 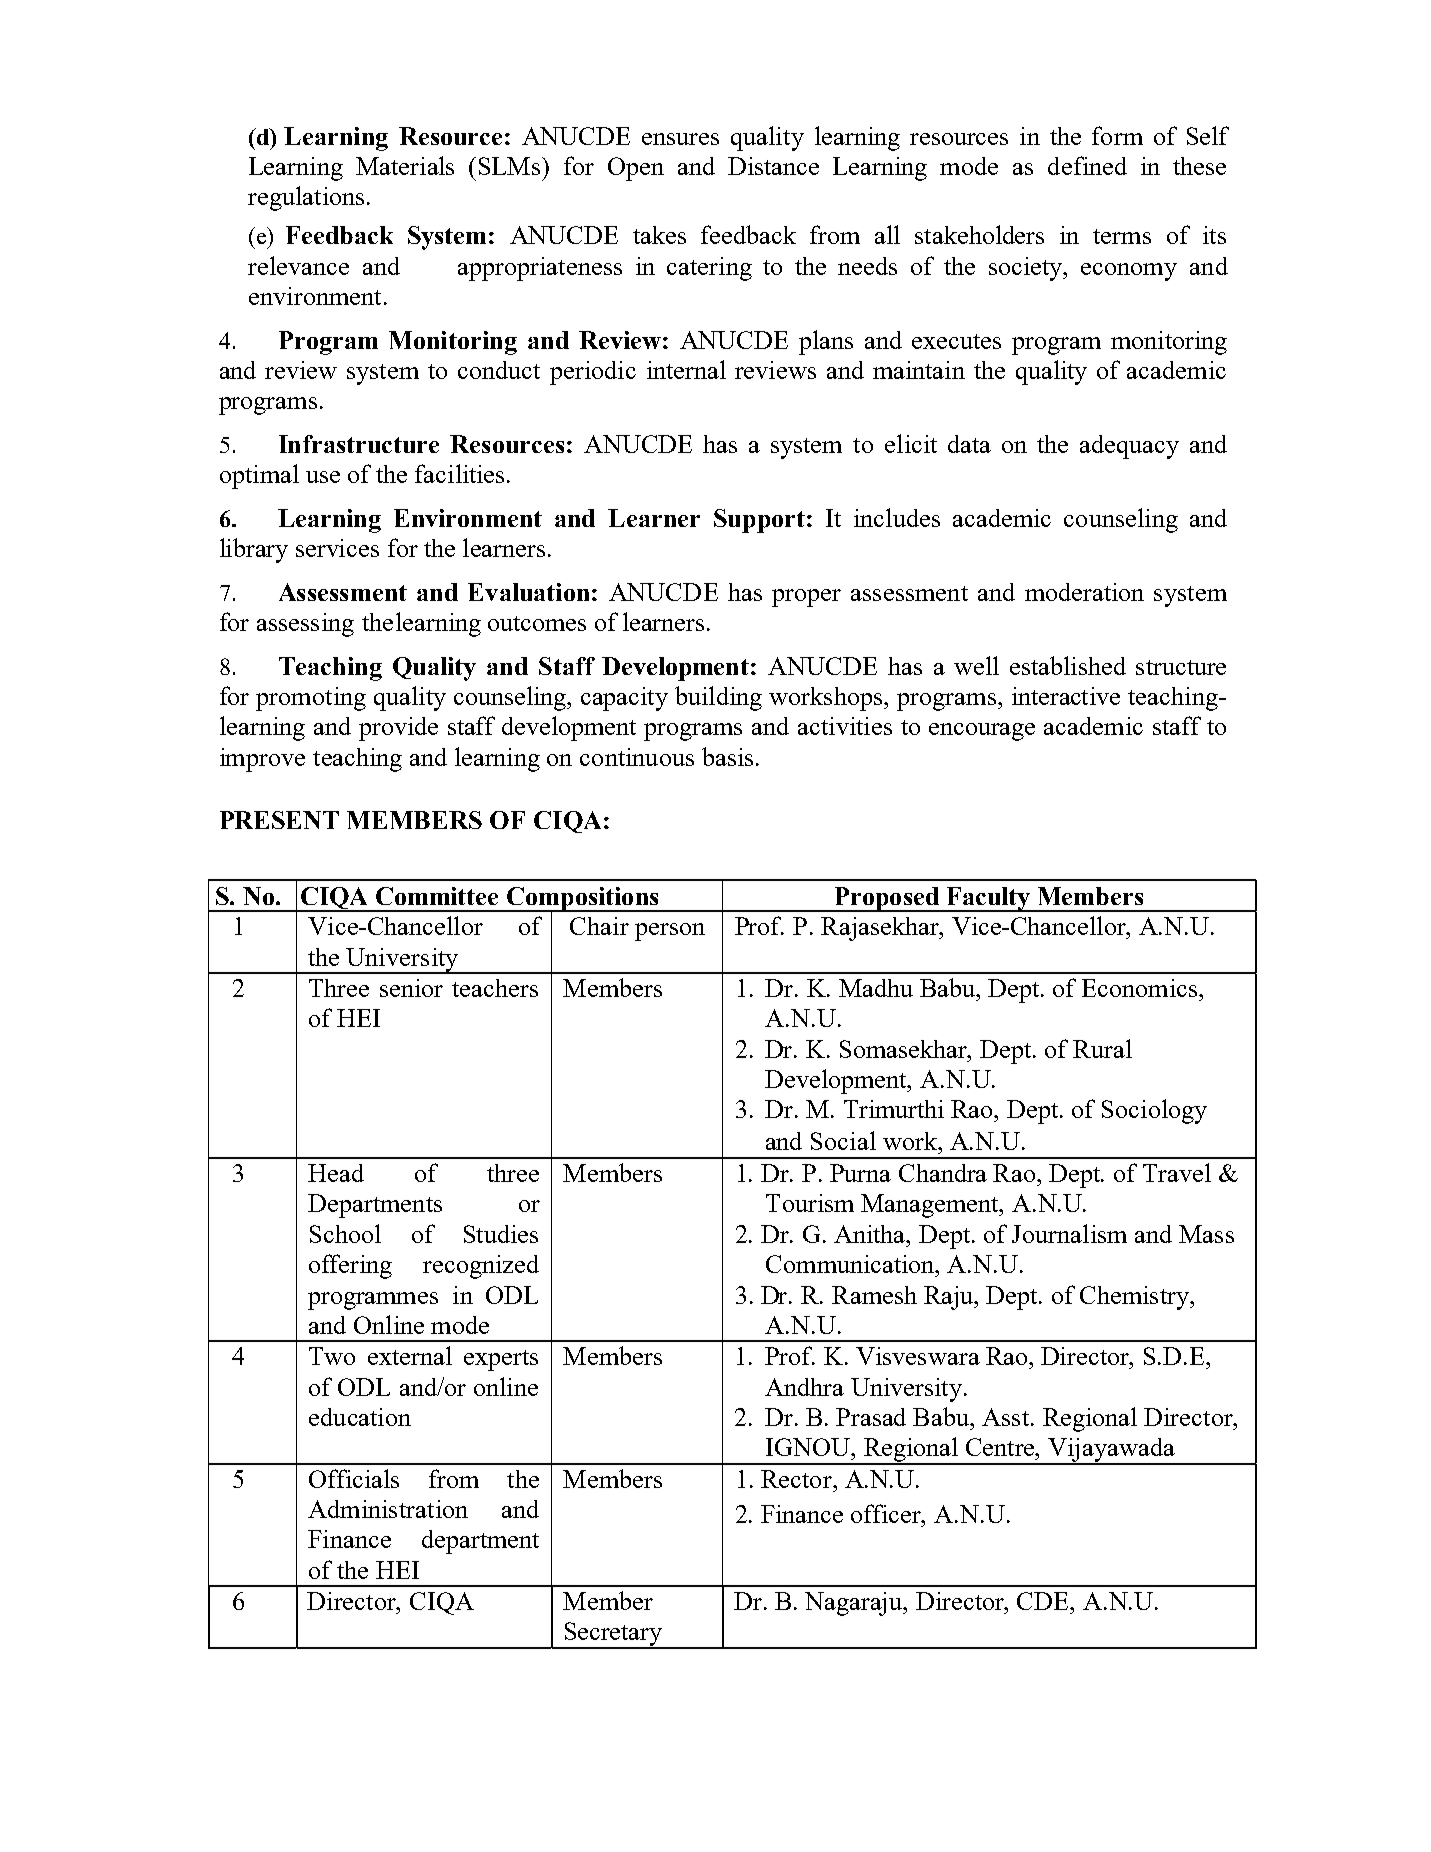 What do you see at coordinates (405, 165) in the image?
I see `Materials` at bounding box center [405, 165].
